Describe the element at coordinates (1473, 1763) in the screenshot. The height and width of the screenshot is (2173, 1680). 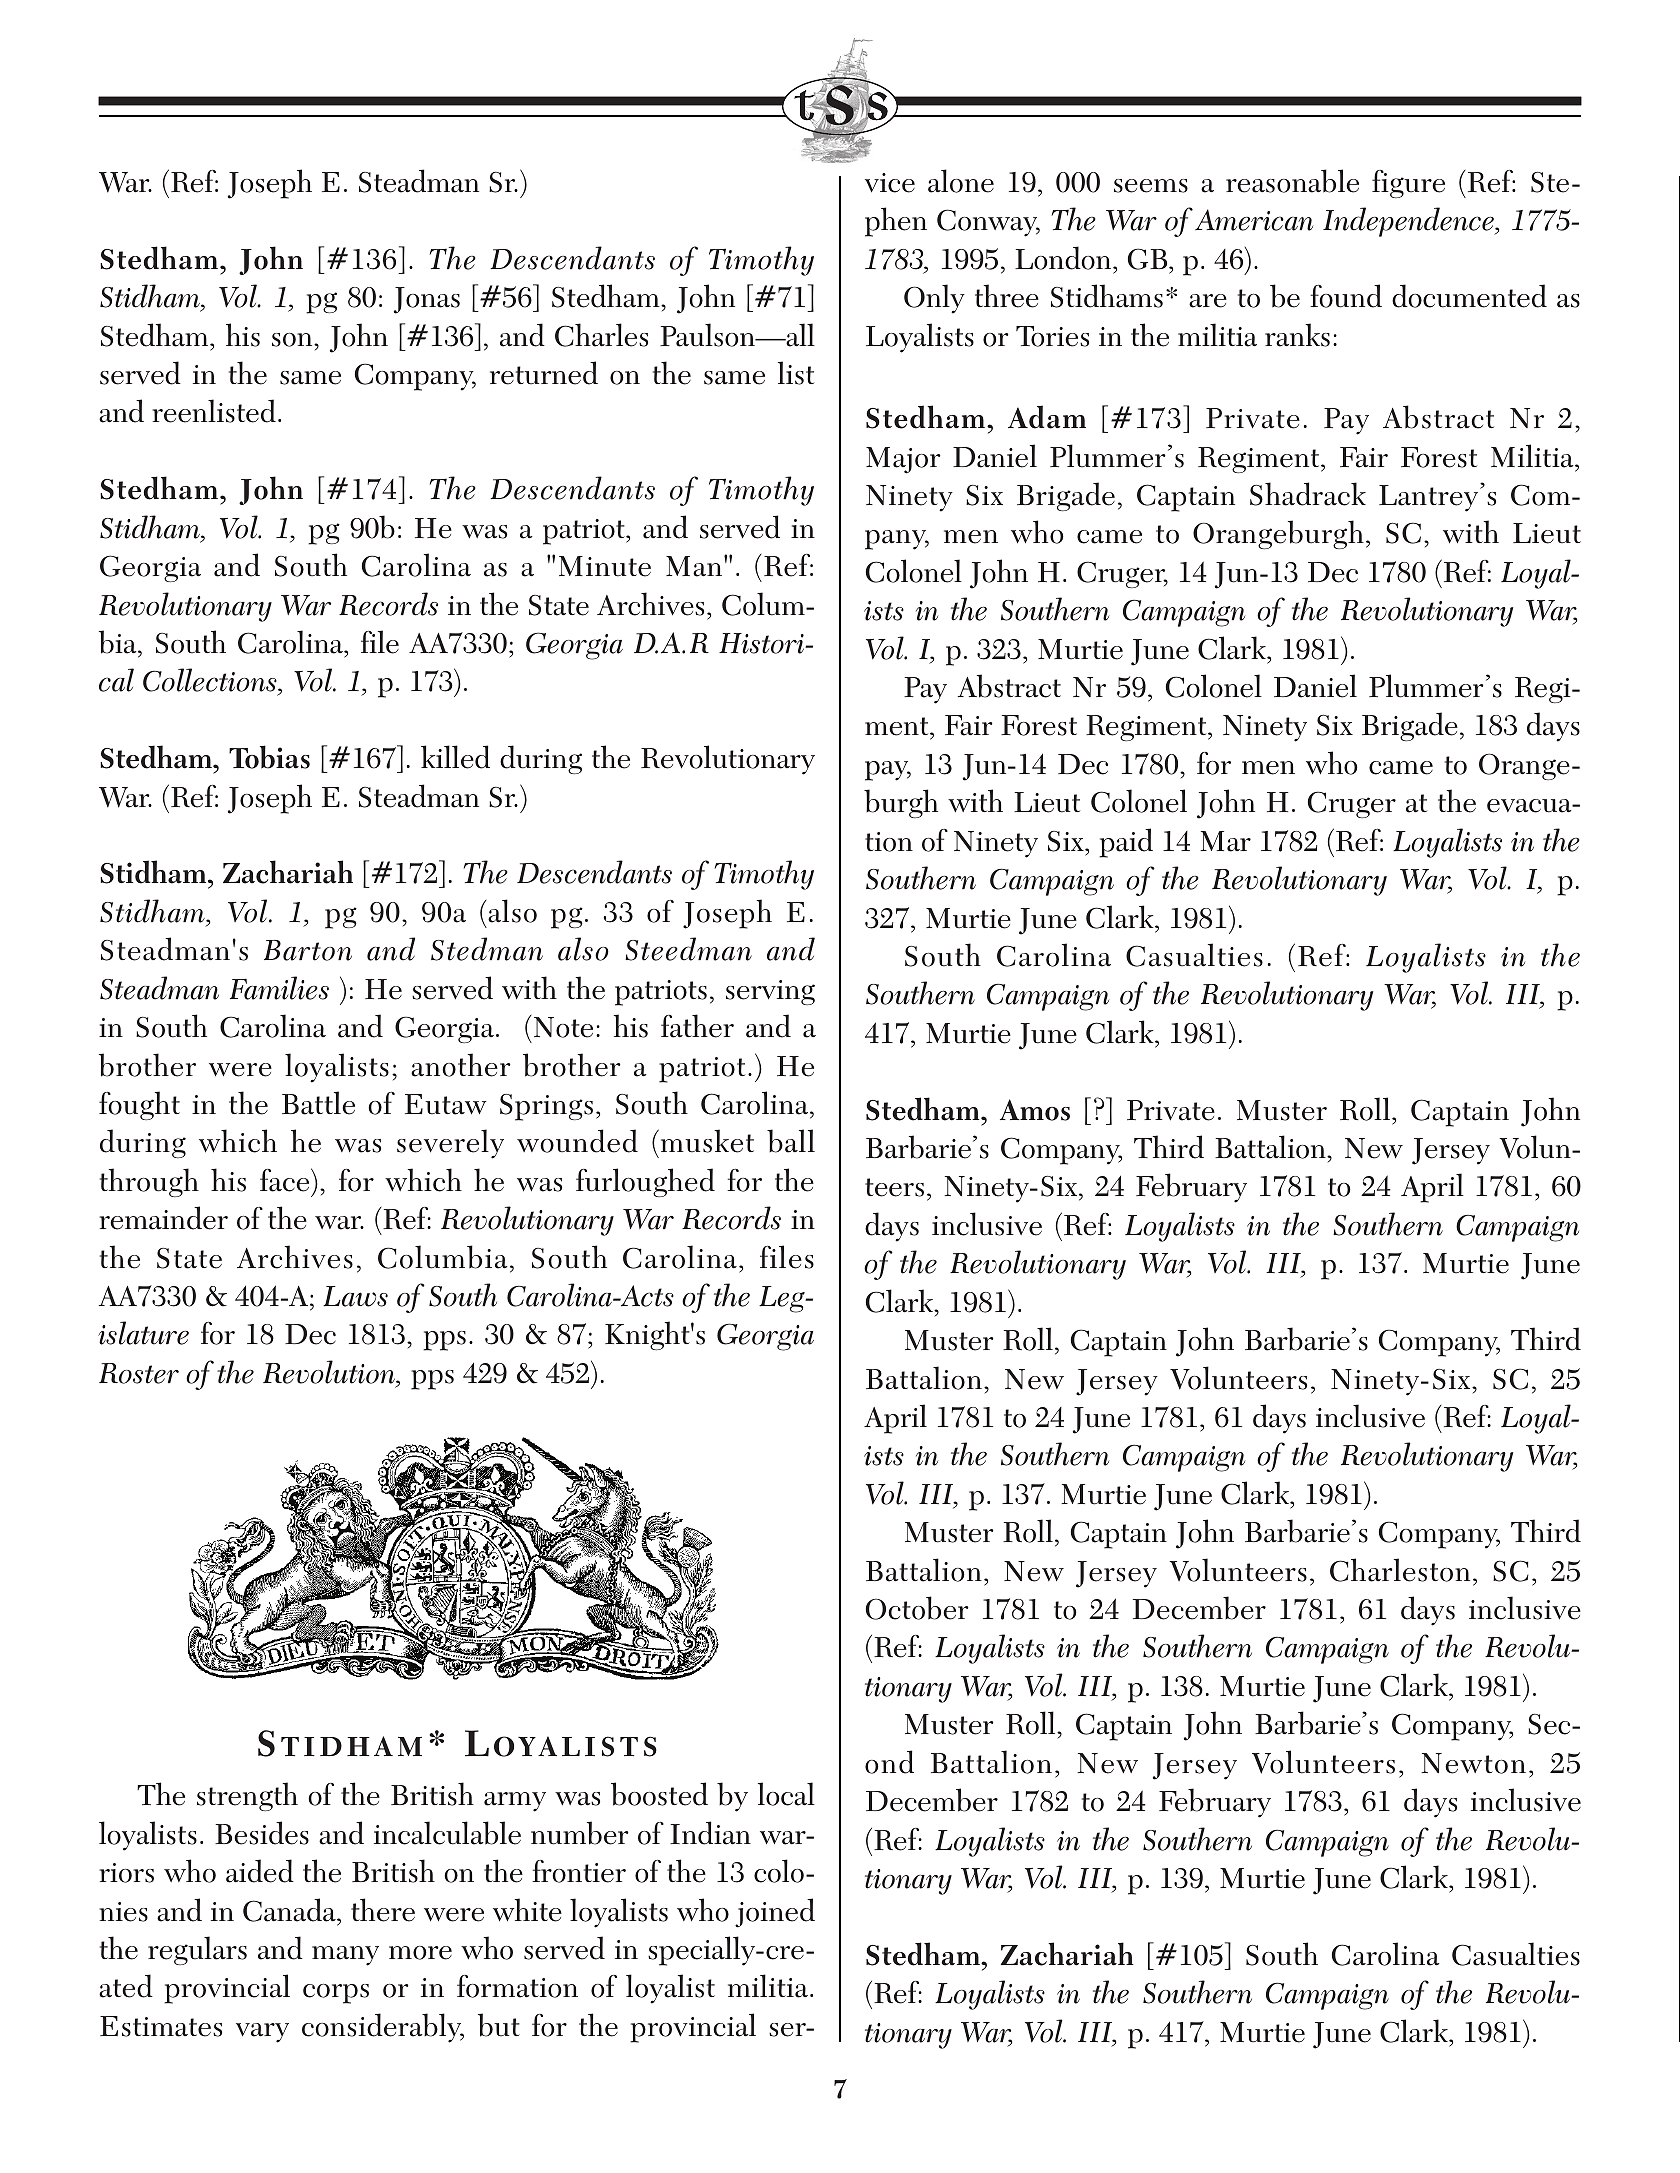
I see `Newton` at that location.
